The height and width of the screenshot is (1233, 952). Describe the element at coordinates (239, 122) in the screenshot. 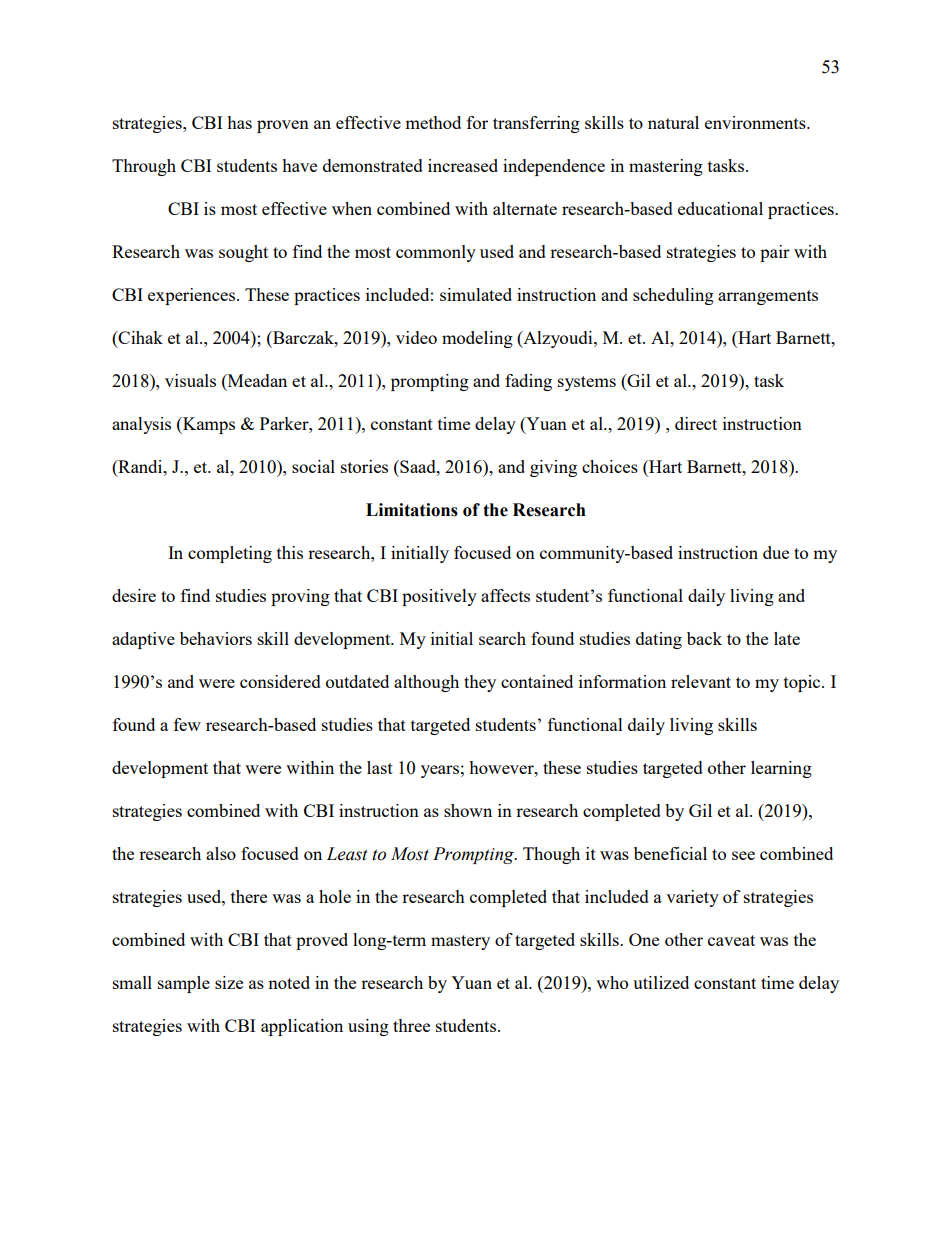

I see `has` at that location.
